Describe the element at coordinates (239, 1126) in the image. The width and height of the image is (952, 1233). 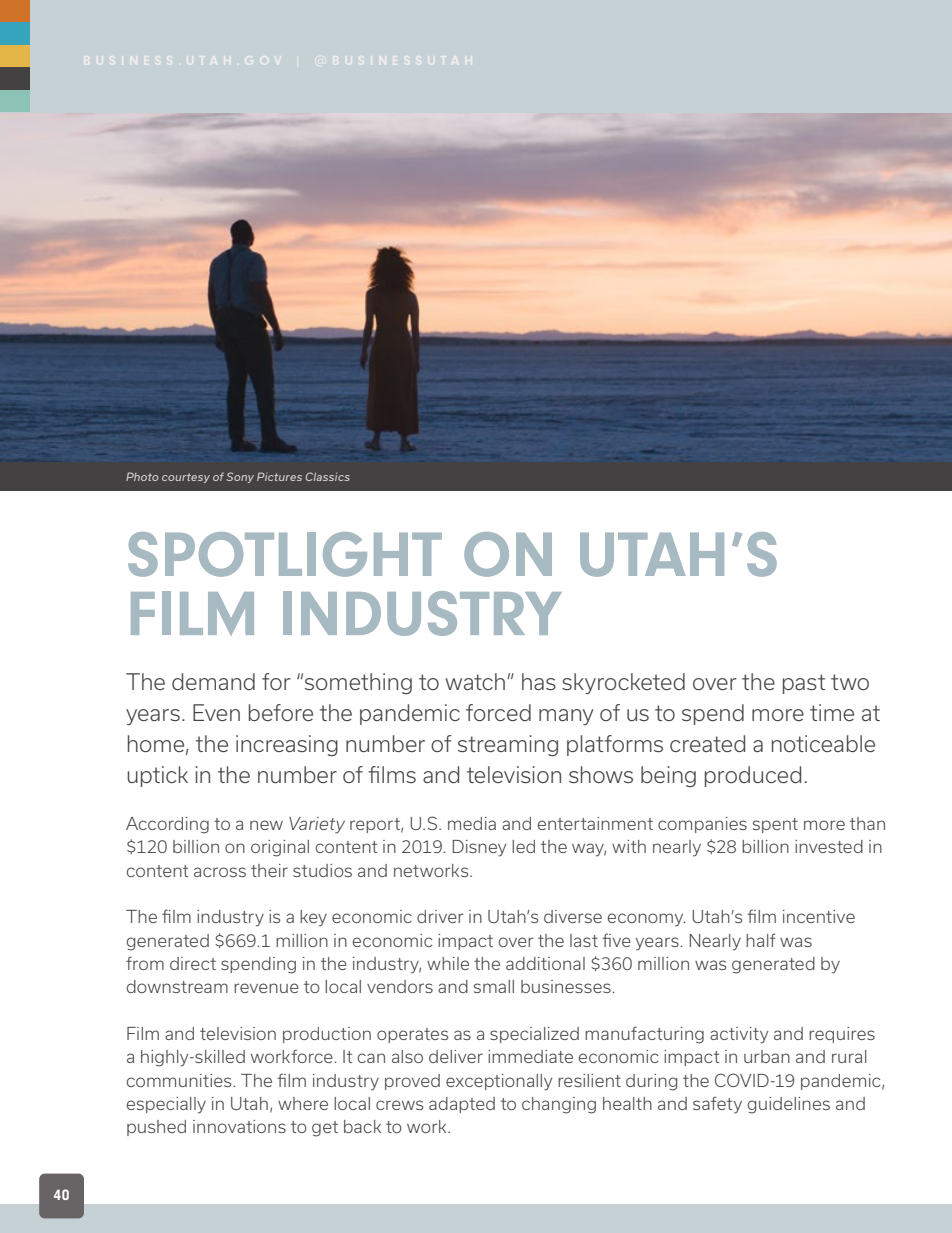
I see `innovations` at that location.
